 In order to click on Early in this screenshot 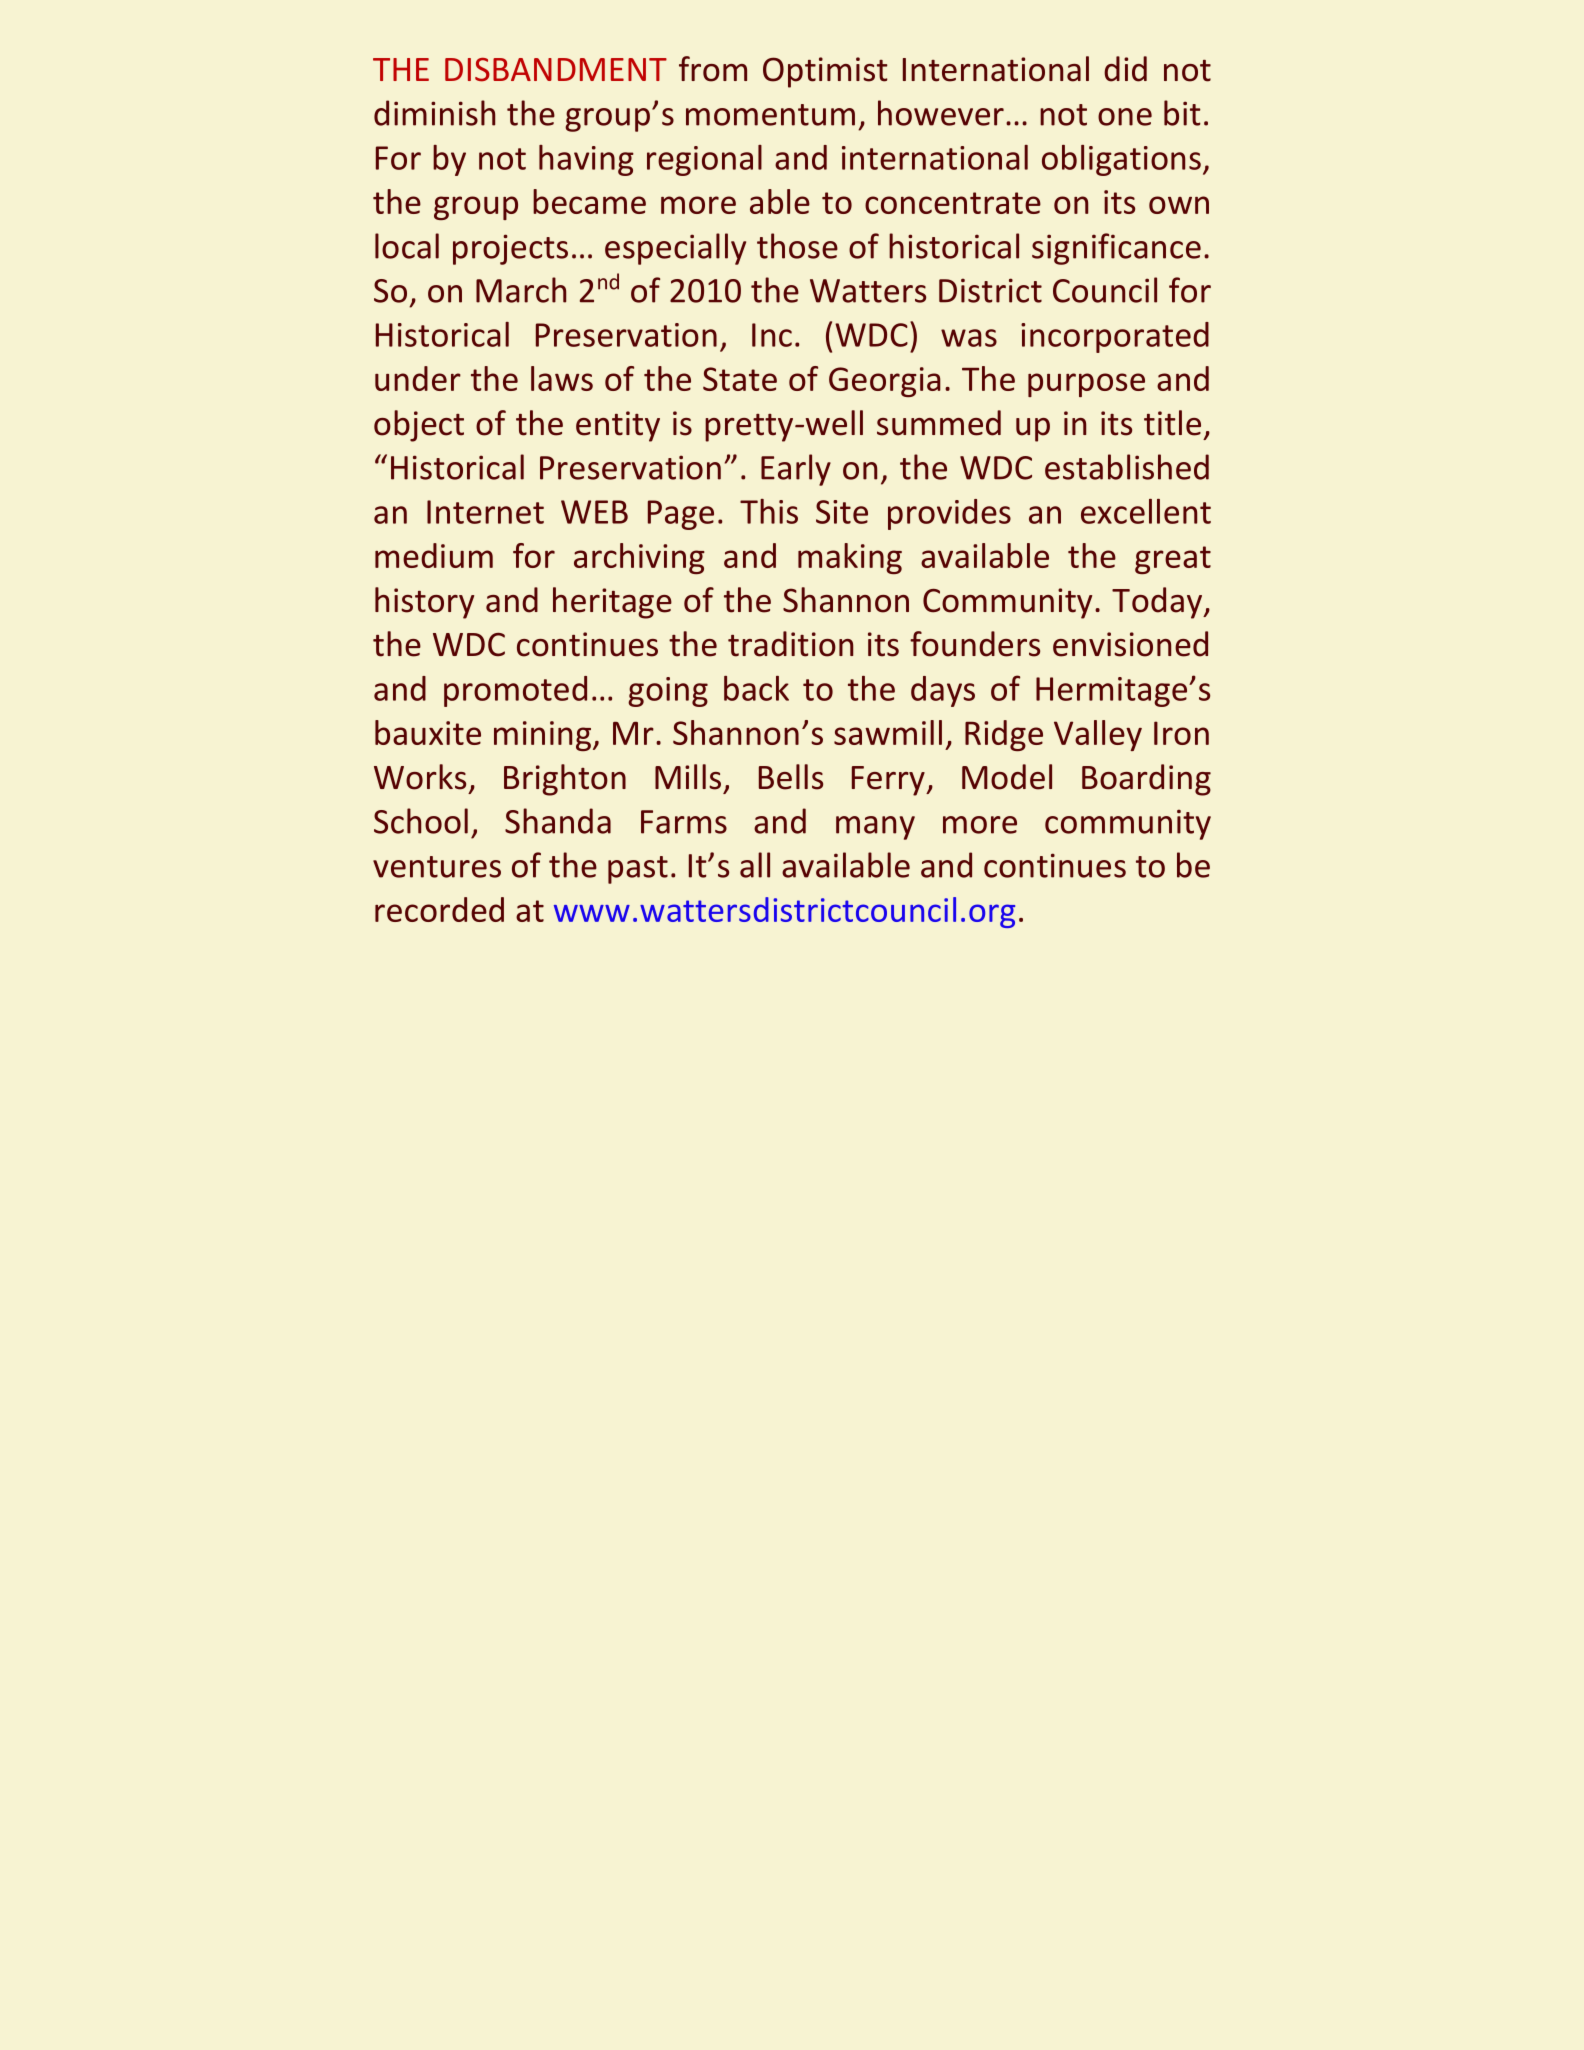, I will do `click(796, 470)`.
